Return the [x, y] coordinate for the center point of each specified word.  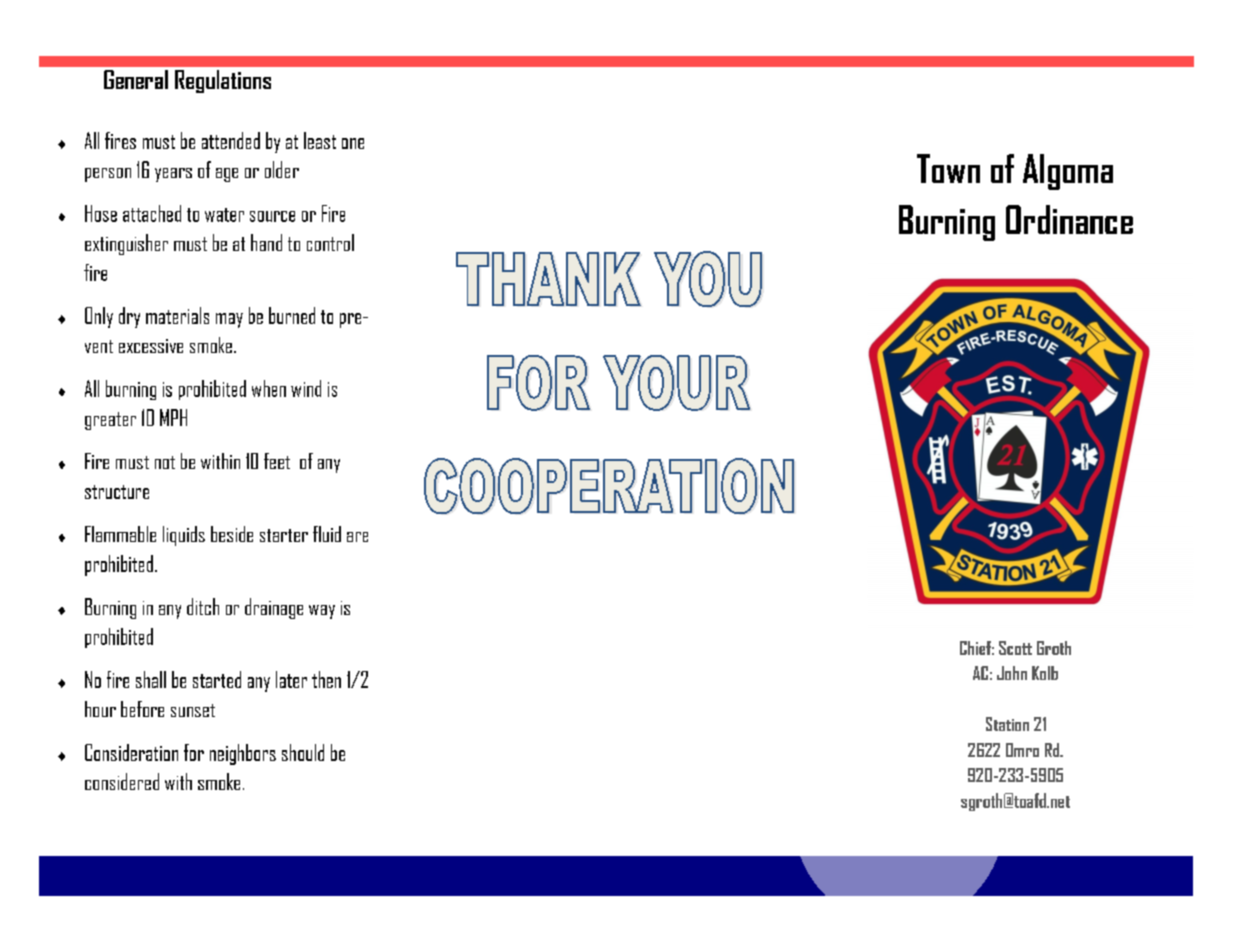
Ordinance [1069, 219]
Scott [1015, 648]
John [1012, 673]
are [357, 537]
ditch [203, 606]
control [330, 242]
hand [266, 242]
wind [306, 388]
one [353, 143]
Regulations [223, 81]
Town [948, 168]
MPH [173, 417]
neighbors [243, 754]
